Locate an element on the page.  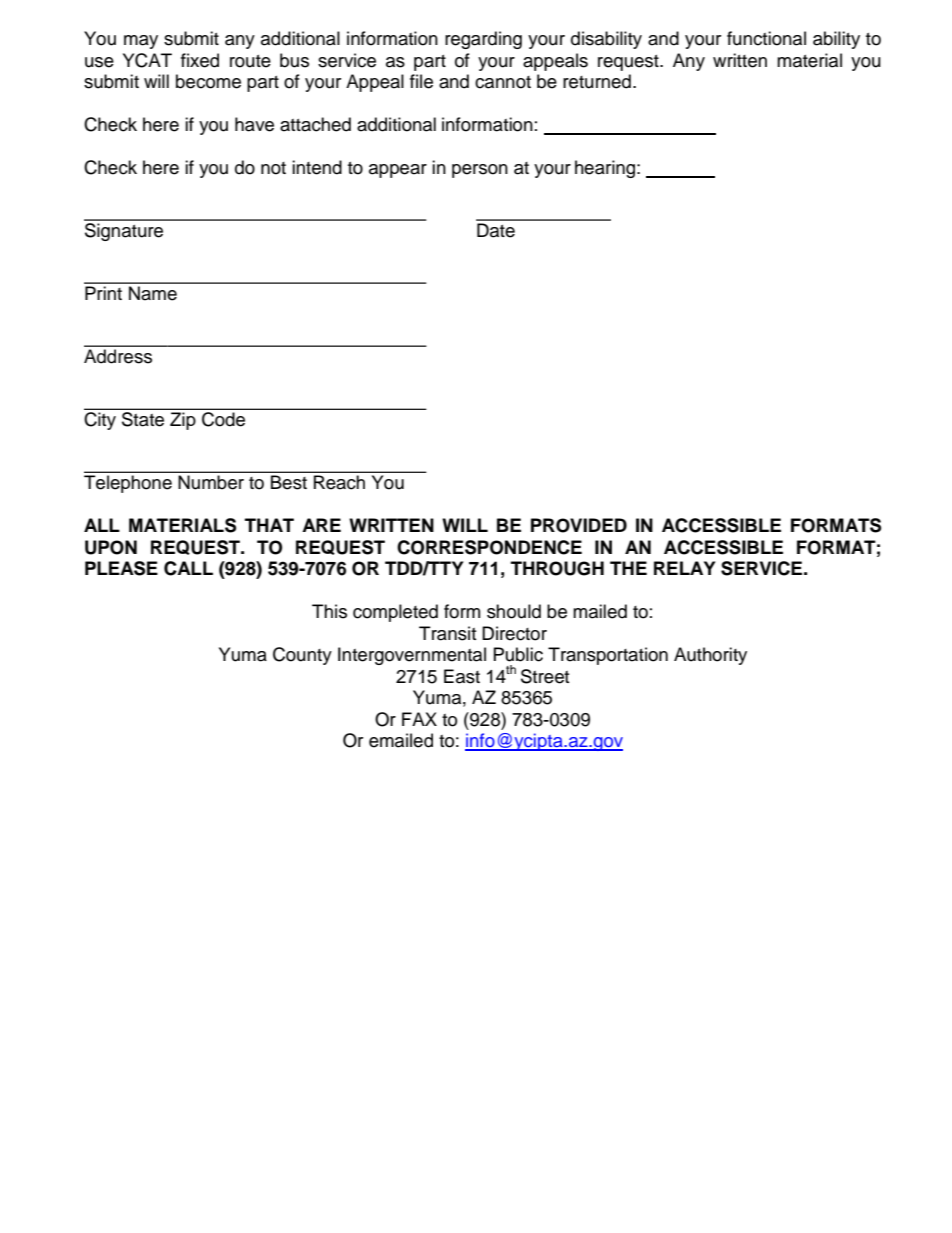
functional is located at coordinates (766, 38).
